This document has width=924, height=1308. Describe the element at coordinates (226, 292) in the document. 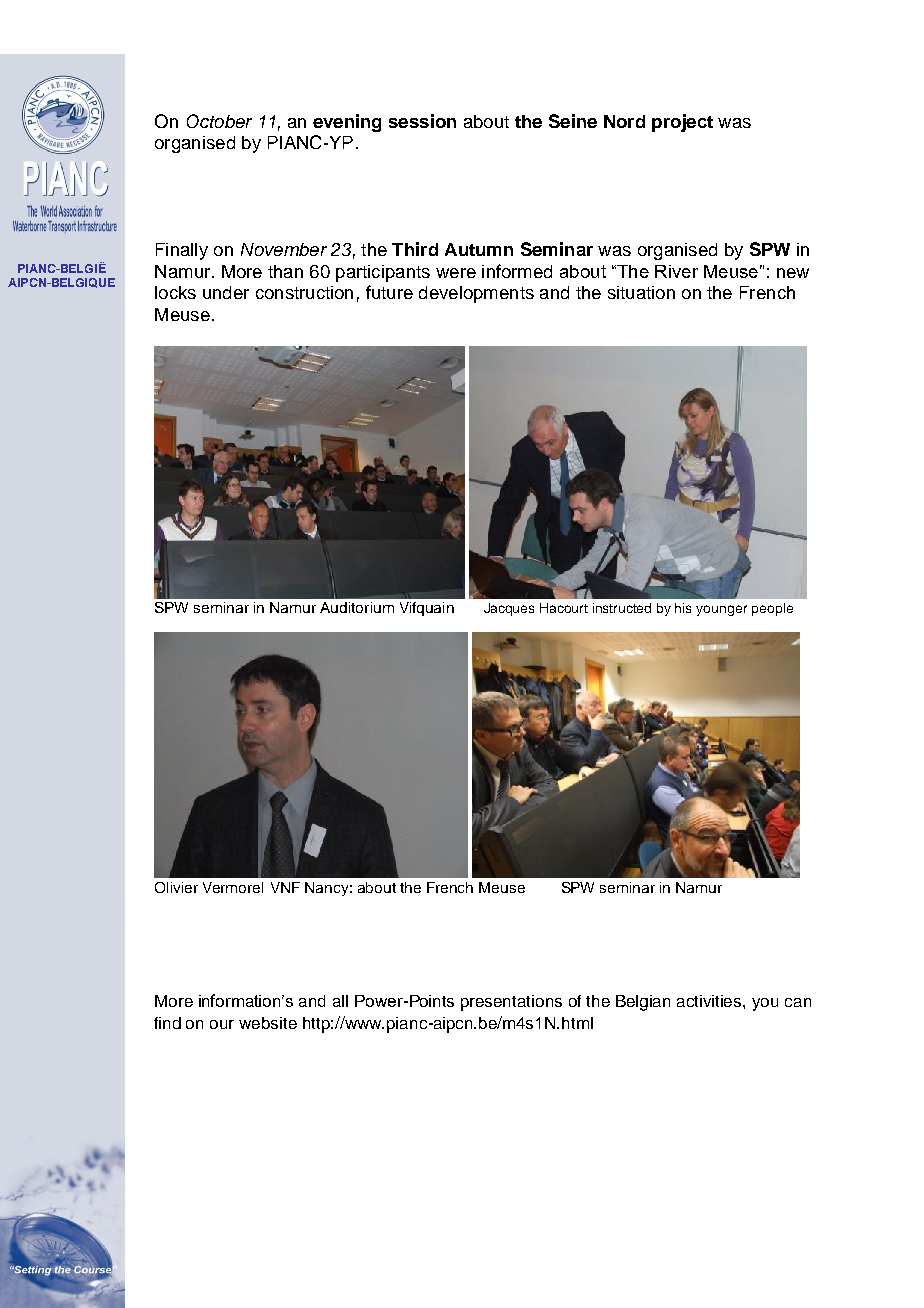

I see `under` at that location.
